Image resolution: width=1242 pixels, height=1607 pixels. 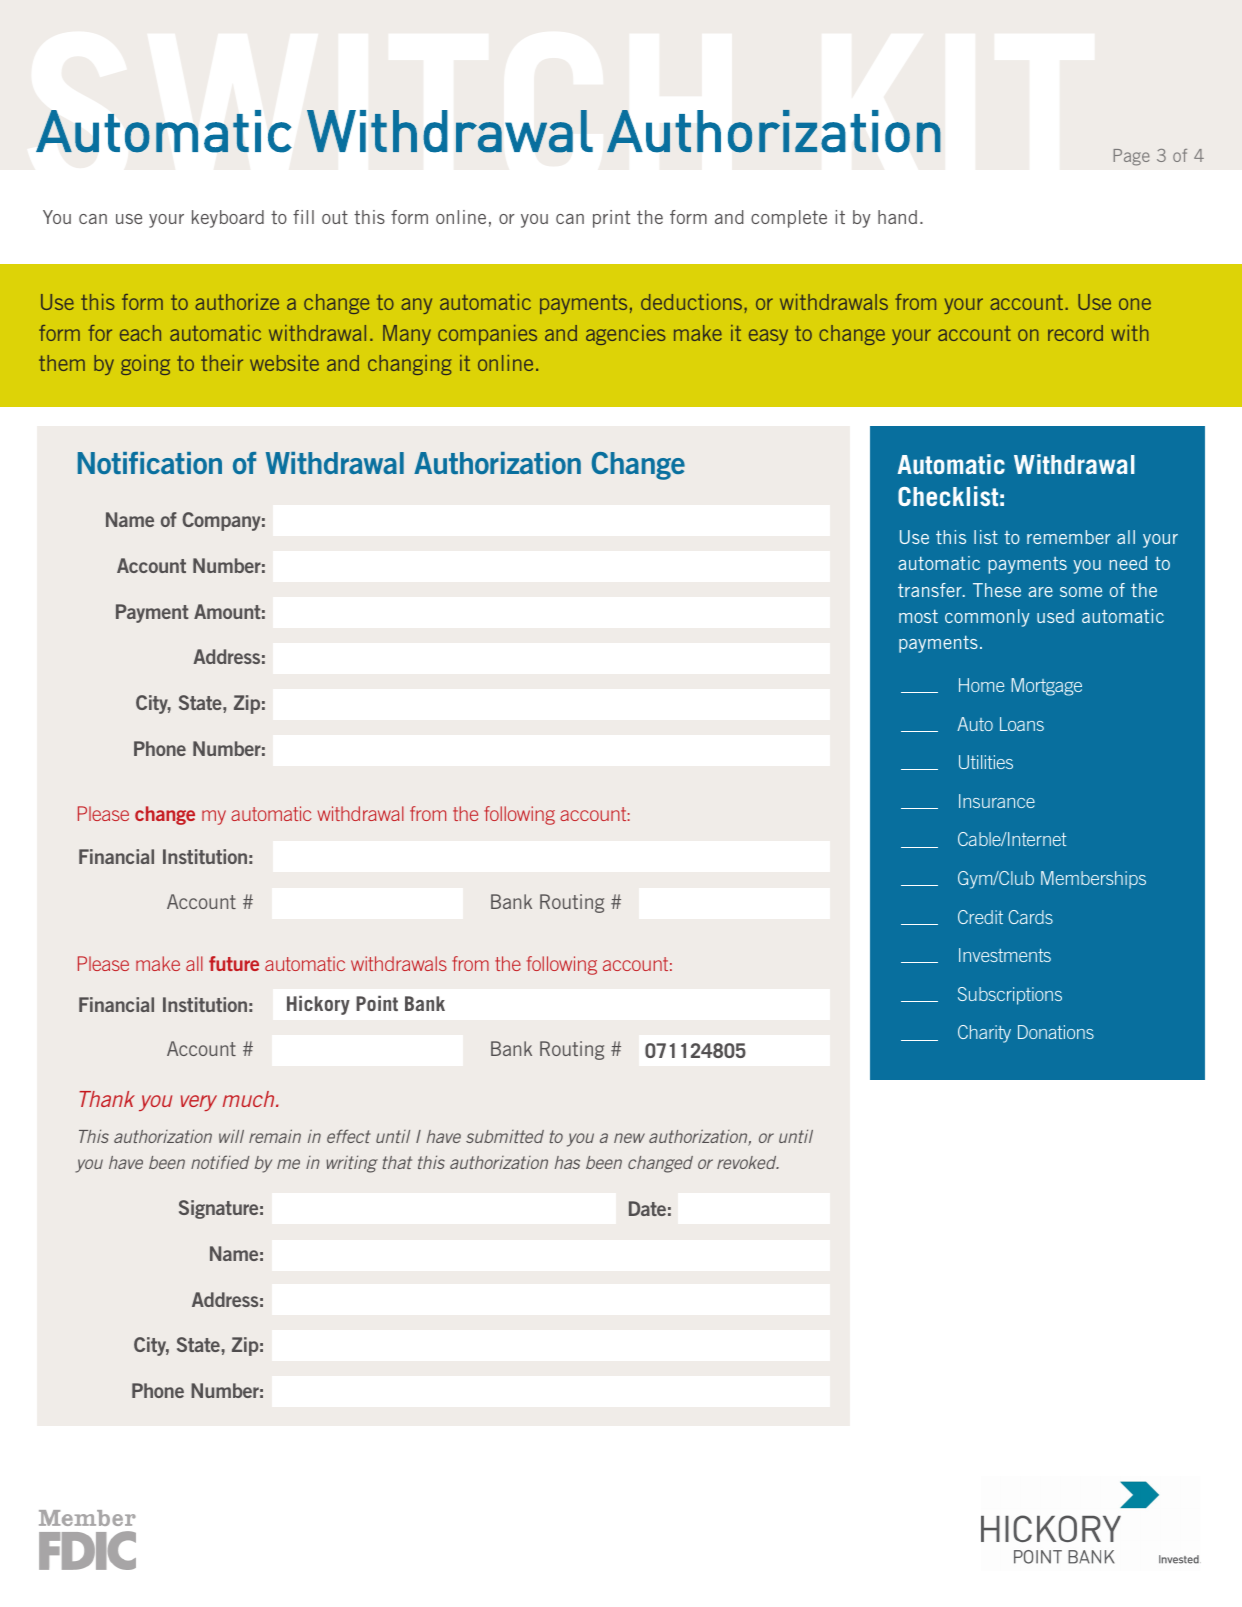 I want to click on Page, so click(x=1131, y=157).
